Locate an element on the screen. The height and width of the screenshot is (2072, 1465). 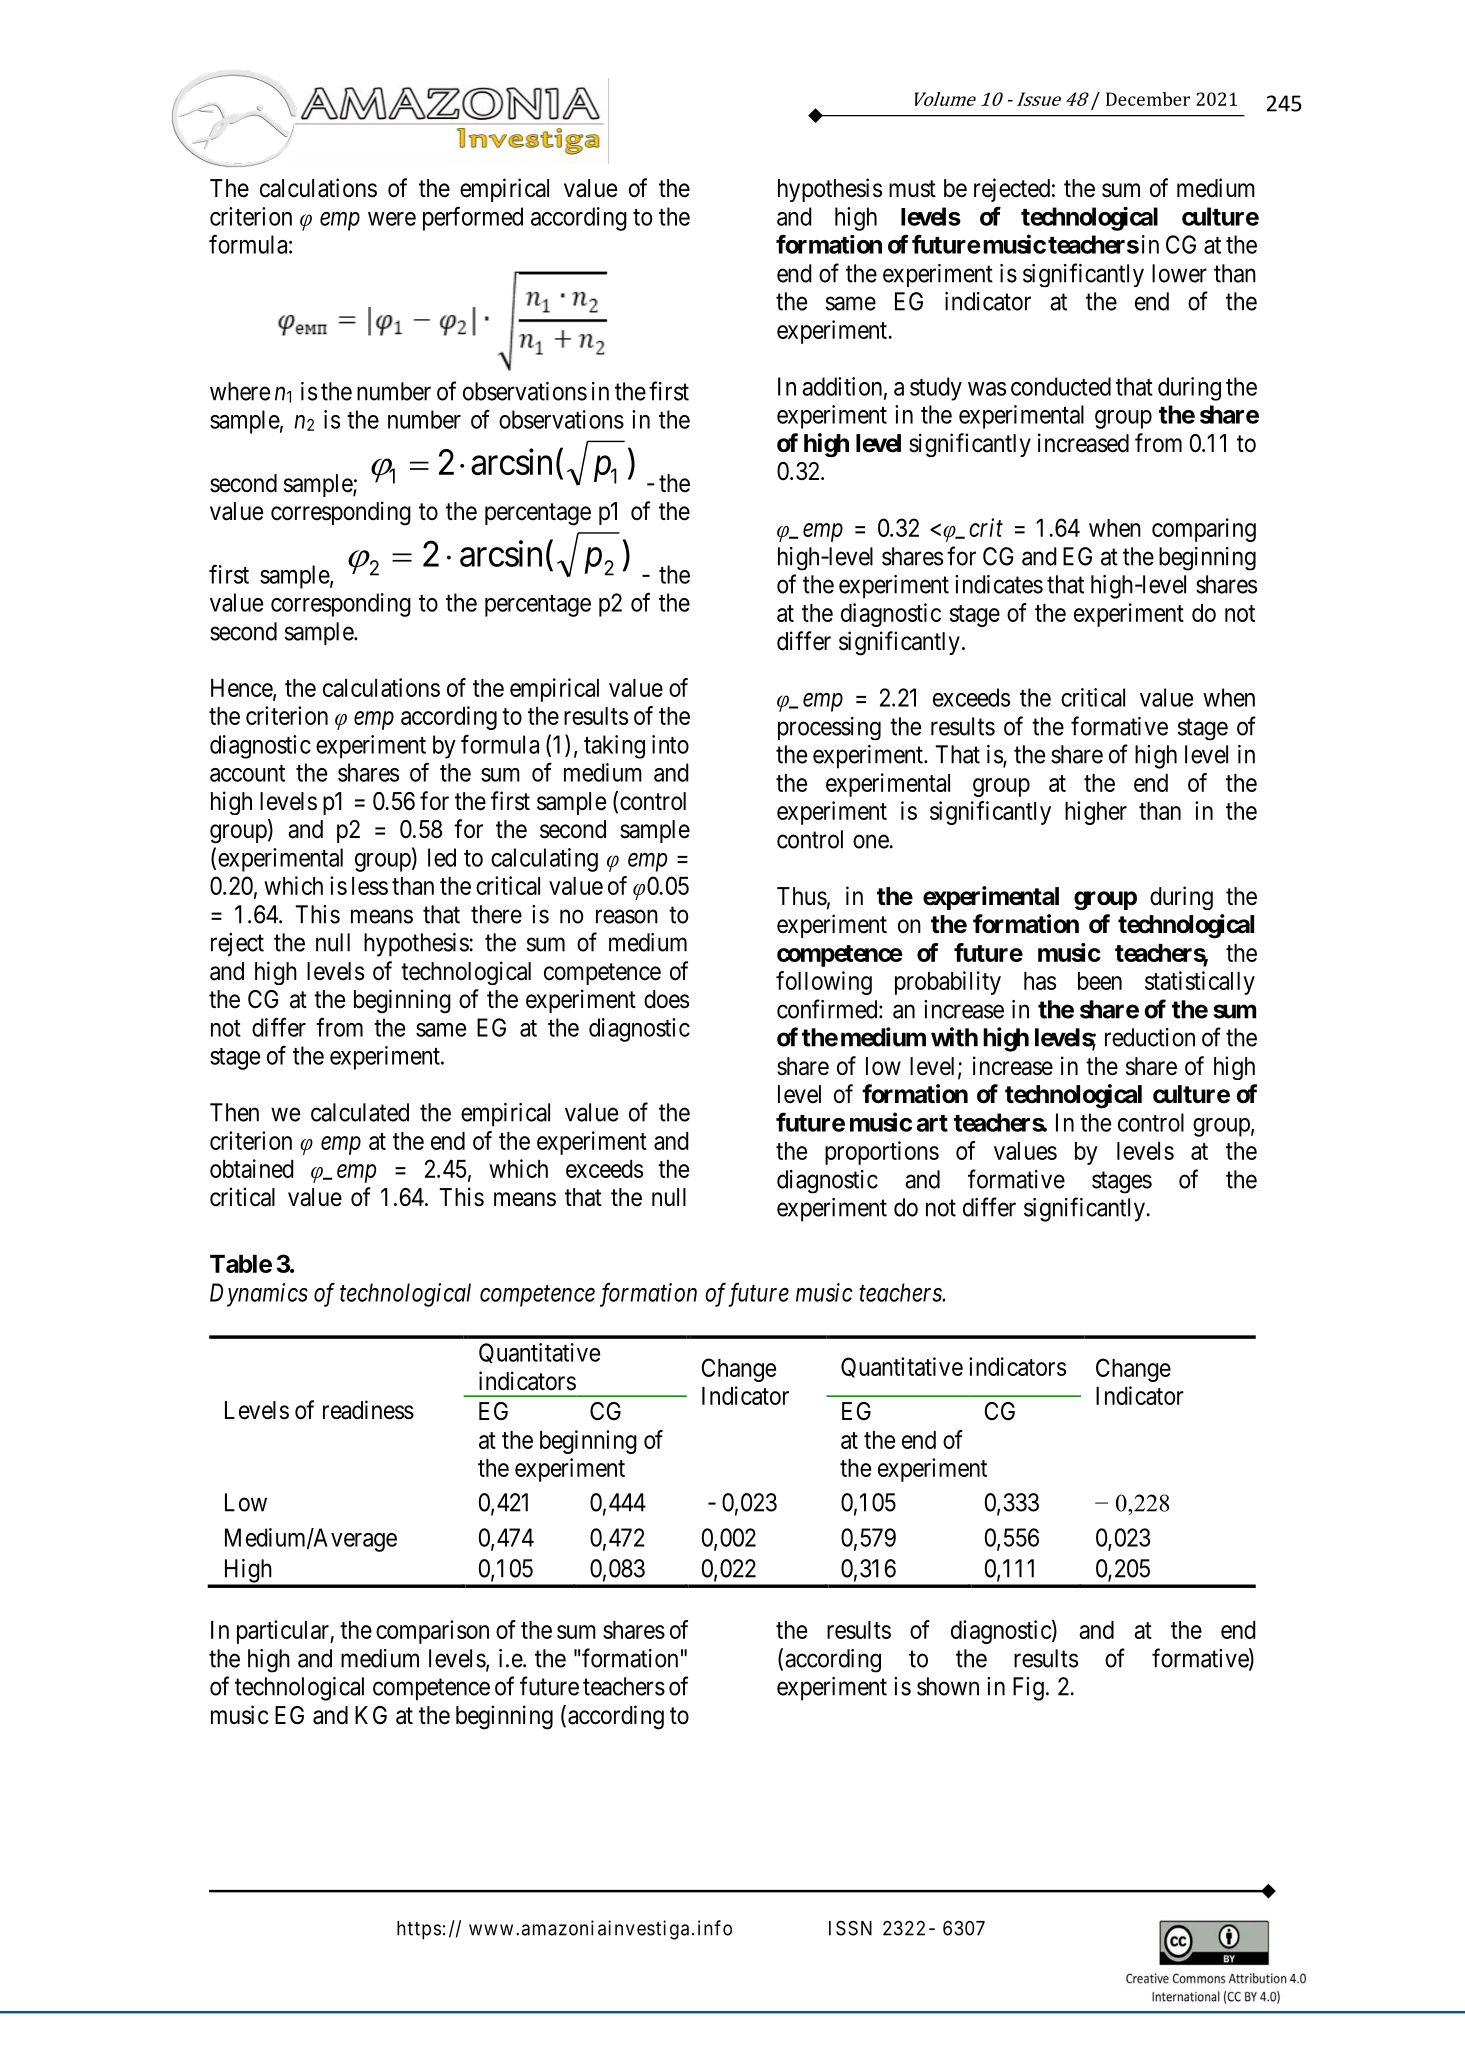
ISSN is located at coordinates (850, 1928).
